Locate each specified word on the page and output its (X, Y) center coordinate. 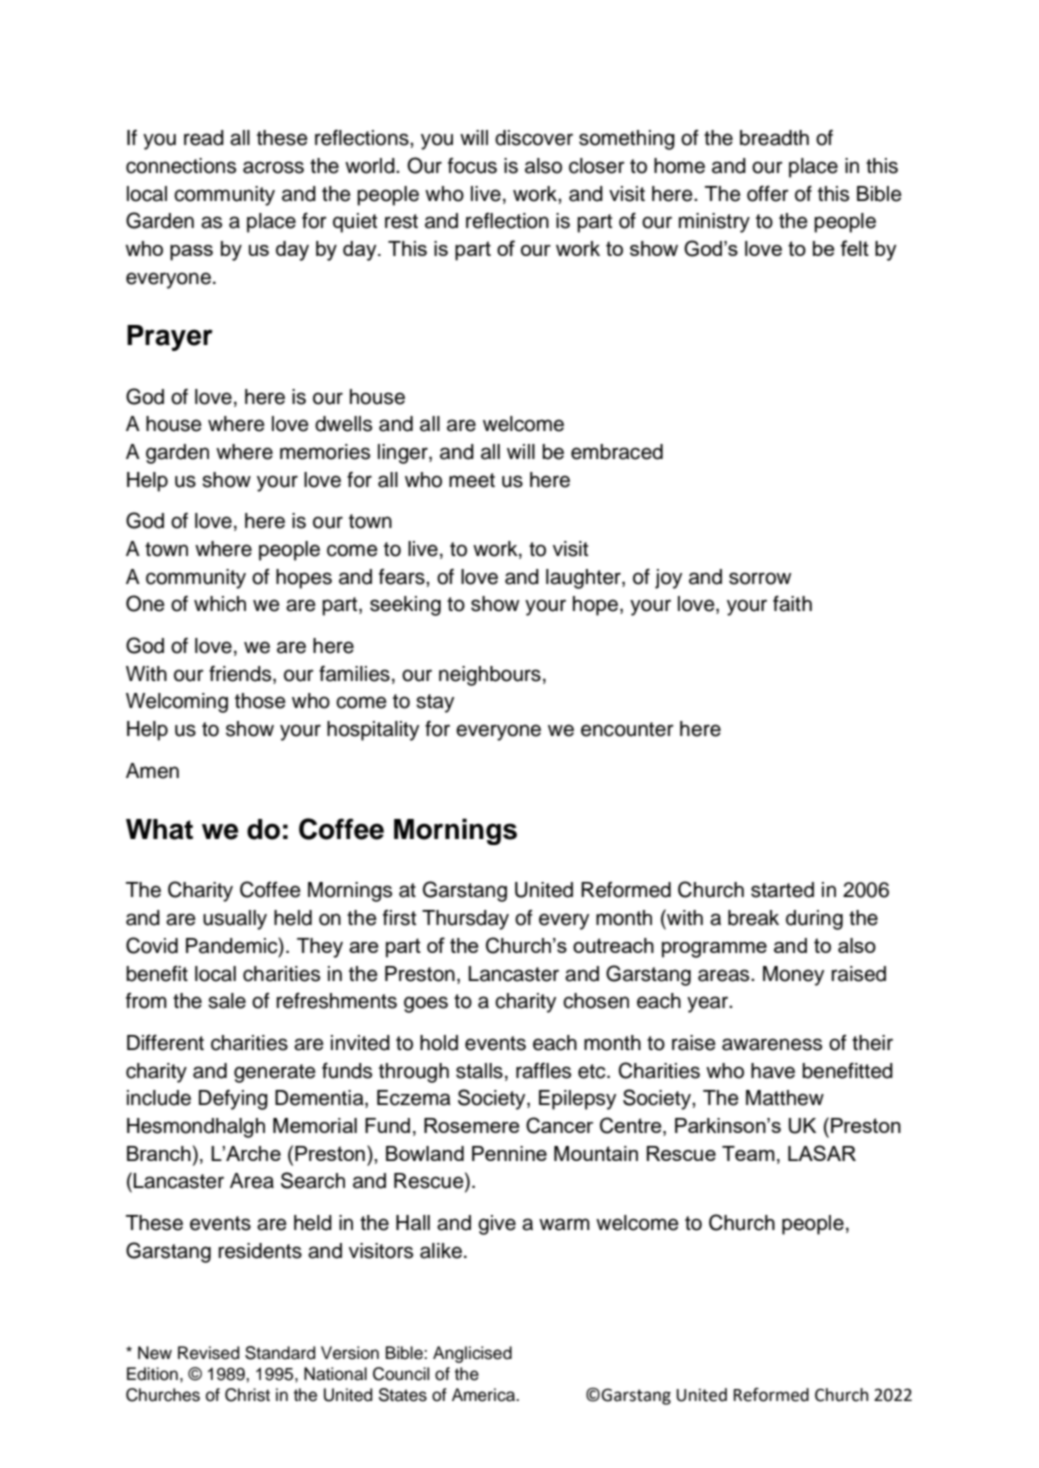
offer (768, 193)
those (260, 701)
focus (472, 166)
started (782, 890)
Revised (208, 1353)
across (273, 167)
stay (435, 703)
